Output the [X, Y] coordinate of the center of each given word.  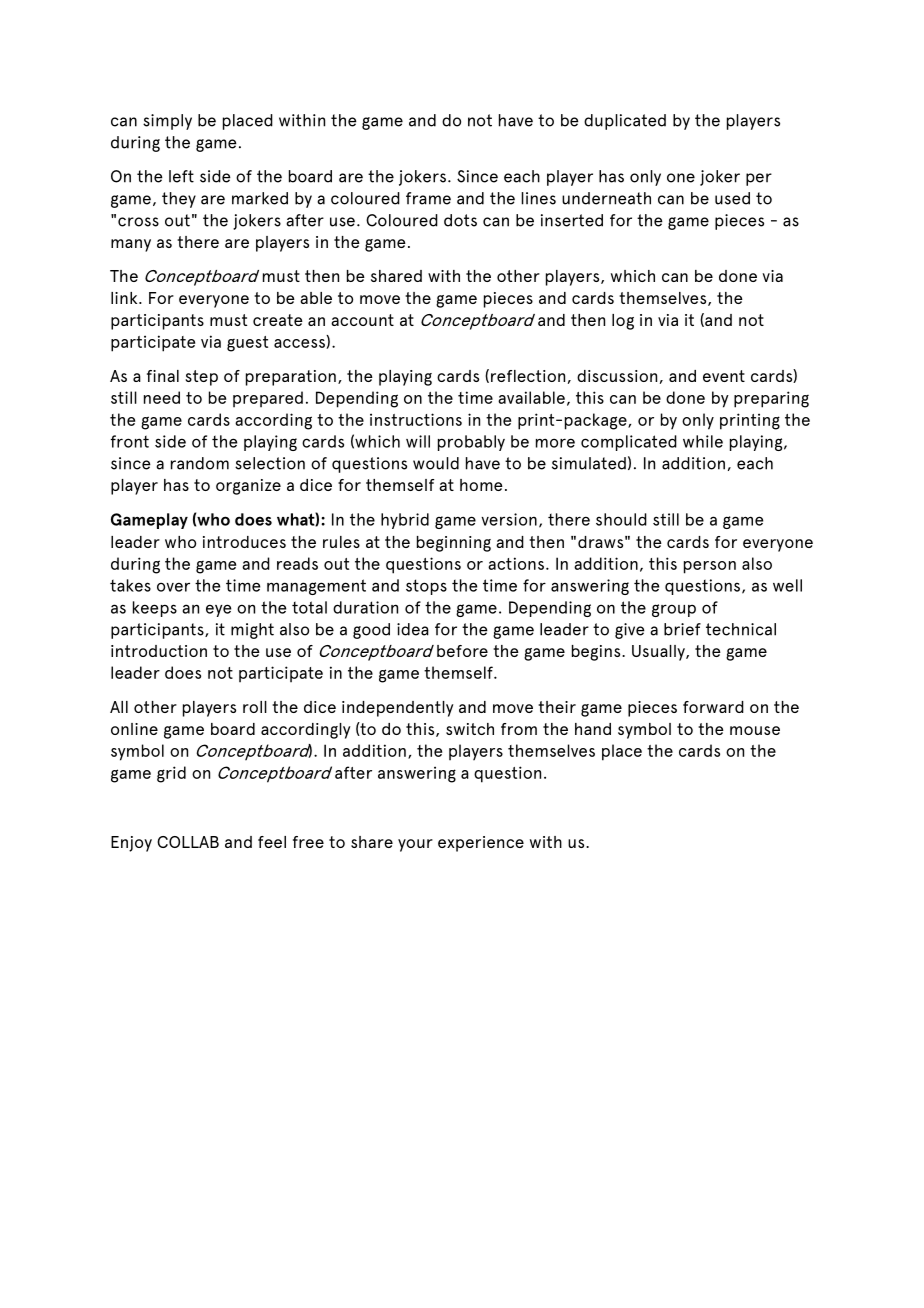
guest [247, 344]
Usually [659, 653]
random [200, 463]
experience [481, 844]
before [462, 651]
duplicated [625, 122]
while [703, 441]
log [623, 322]
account [362, 320]
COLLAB [188, 842]
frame [428, 198]
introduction [159, 651]
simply [167, 122]
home [481, 485]
